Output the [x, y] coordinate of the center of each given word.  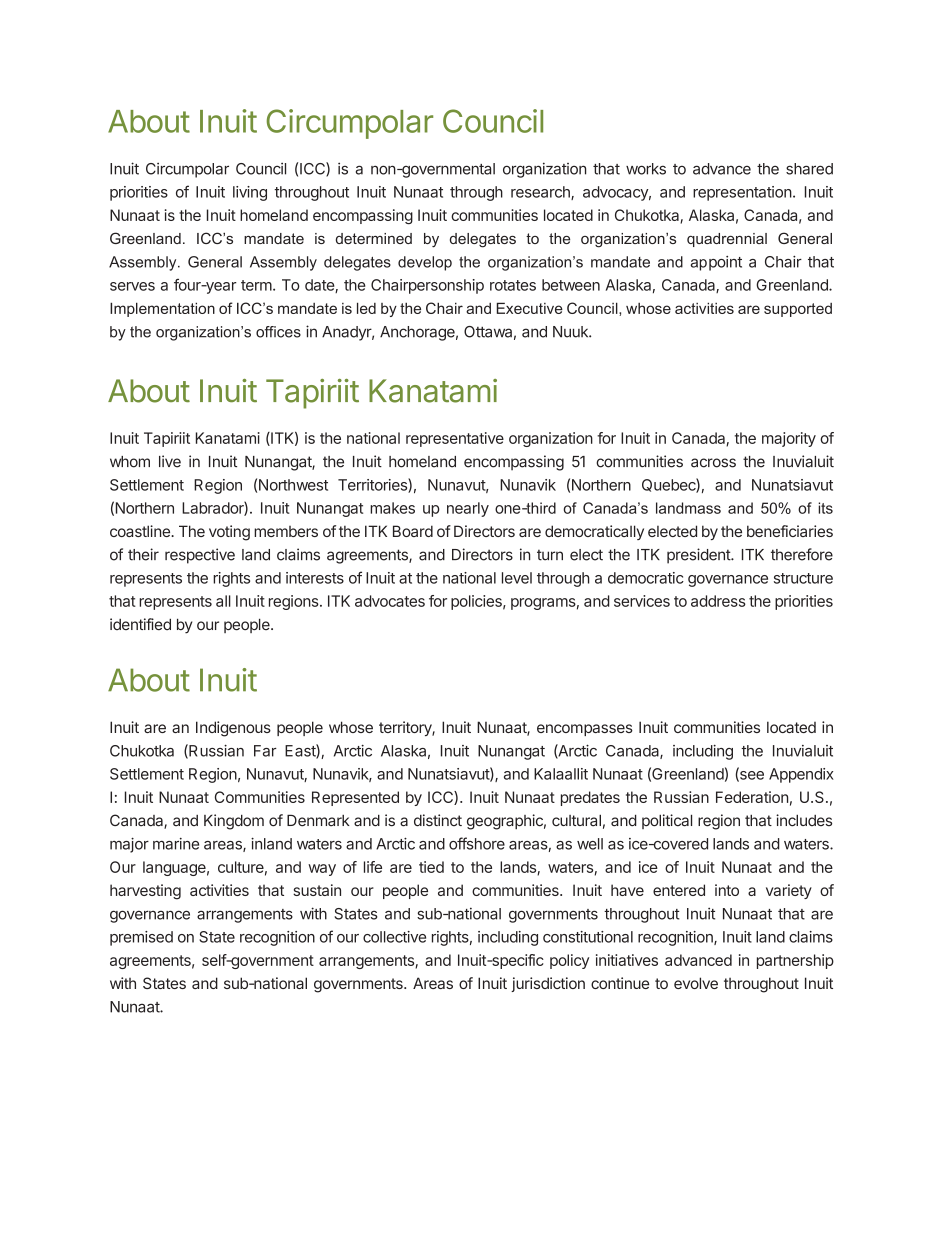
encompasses [585, 730]
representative [455, 439]
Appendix [801, 775]
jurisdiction [548, 984]
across [713, 463]
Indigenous [233, 729]
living [250, 193]
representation [742, 193]
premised [141, 938]
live [170, 461]
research [541, 193]
